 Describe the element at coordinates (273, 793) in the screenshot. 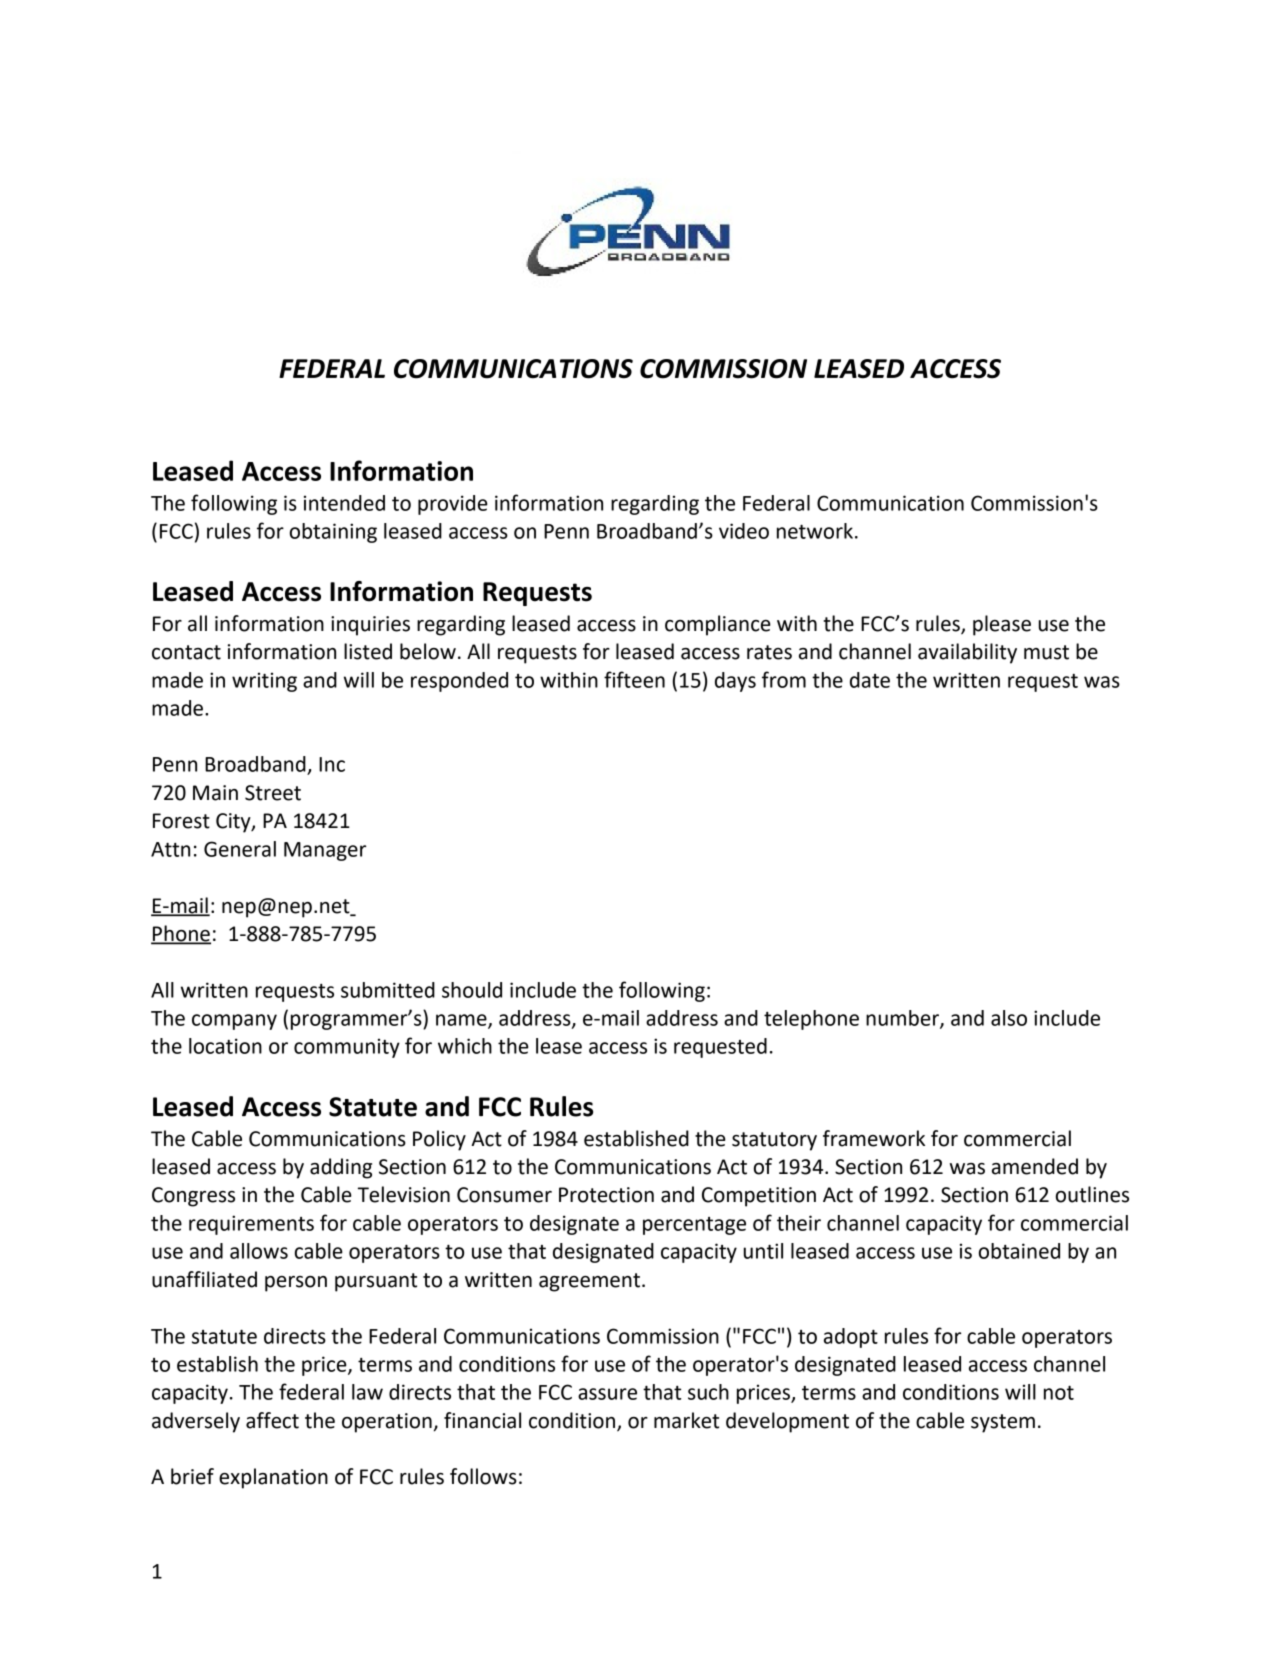

I see `Street` at that location.
